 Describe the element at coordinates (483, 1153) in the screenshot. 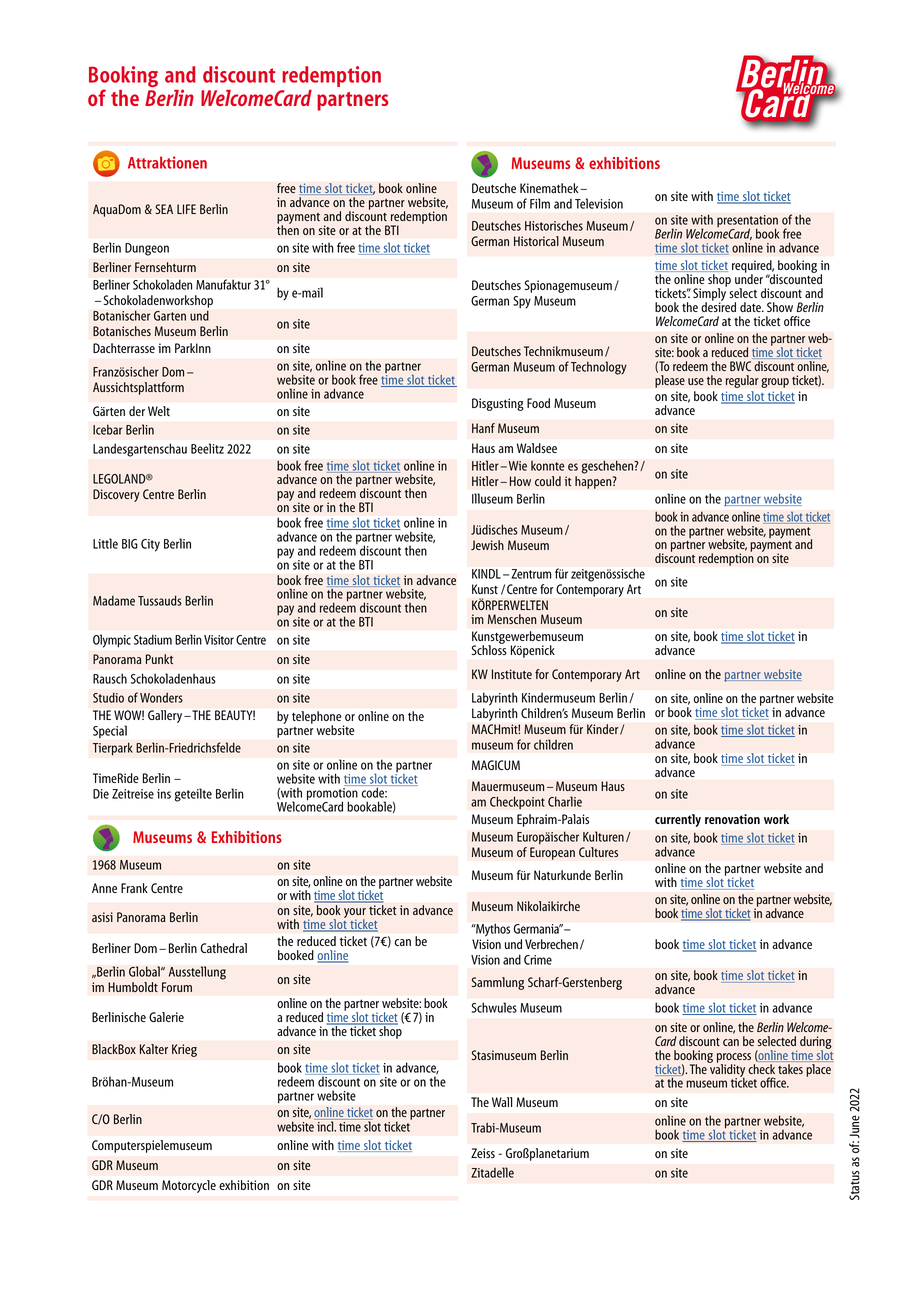

I see `Zeiss` at that location.
